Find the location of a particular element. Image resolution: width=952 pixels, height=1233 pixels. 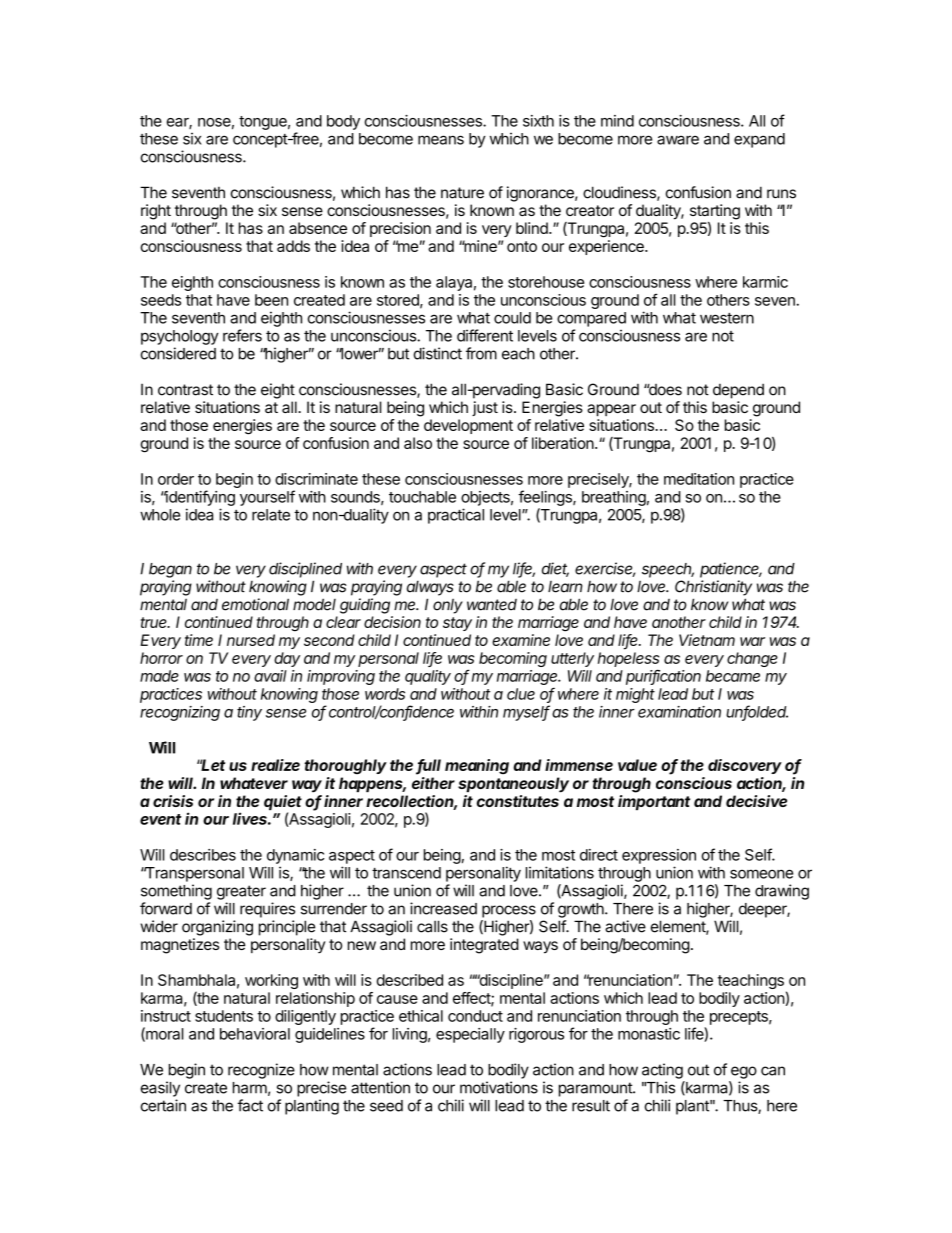

right is located at coordinates (156, 212).
